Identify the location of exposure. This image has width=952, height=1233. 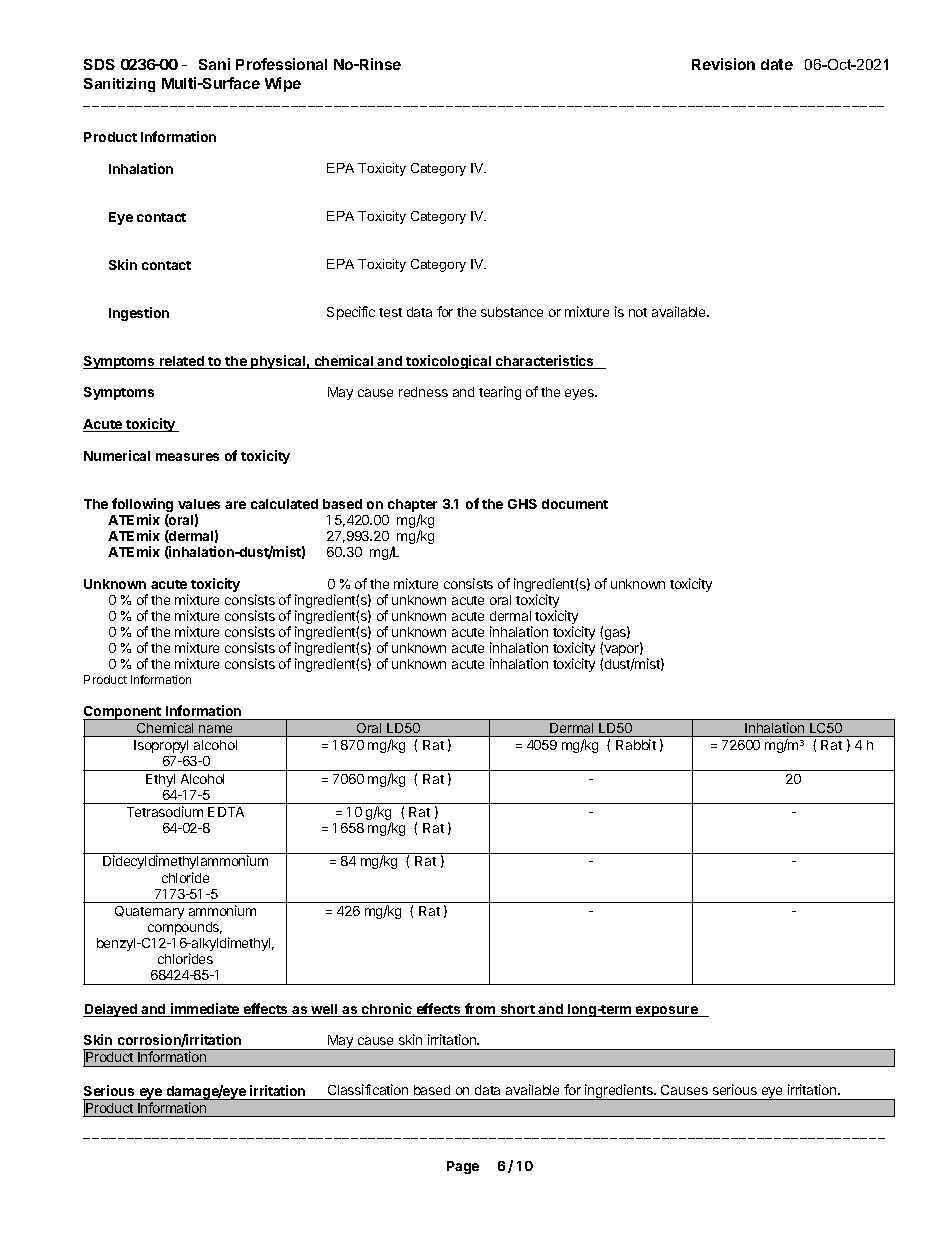
(667, 1011).
